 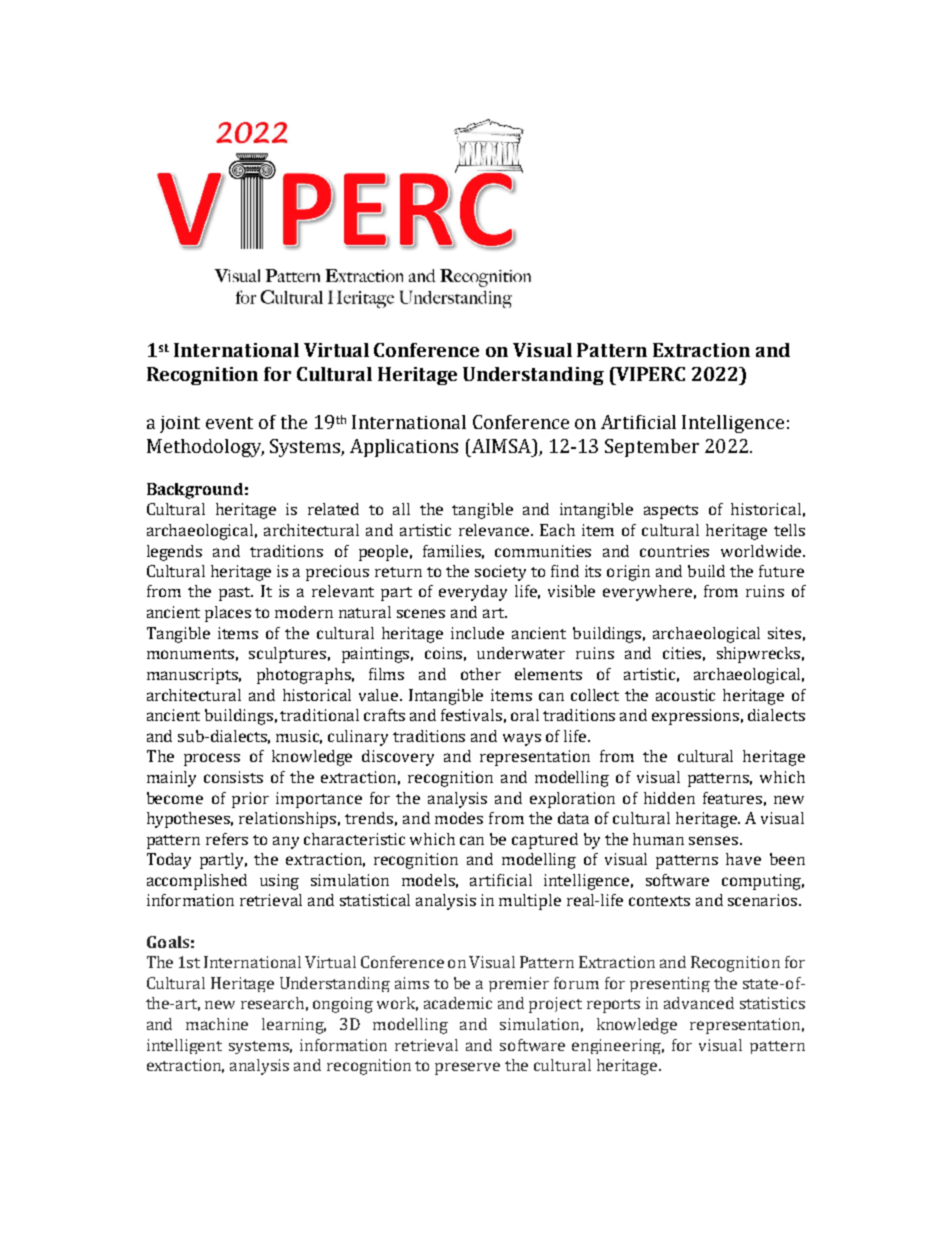 I want to click on scenarios, so click(x=764, y=900).
